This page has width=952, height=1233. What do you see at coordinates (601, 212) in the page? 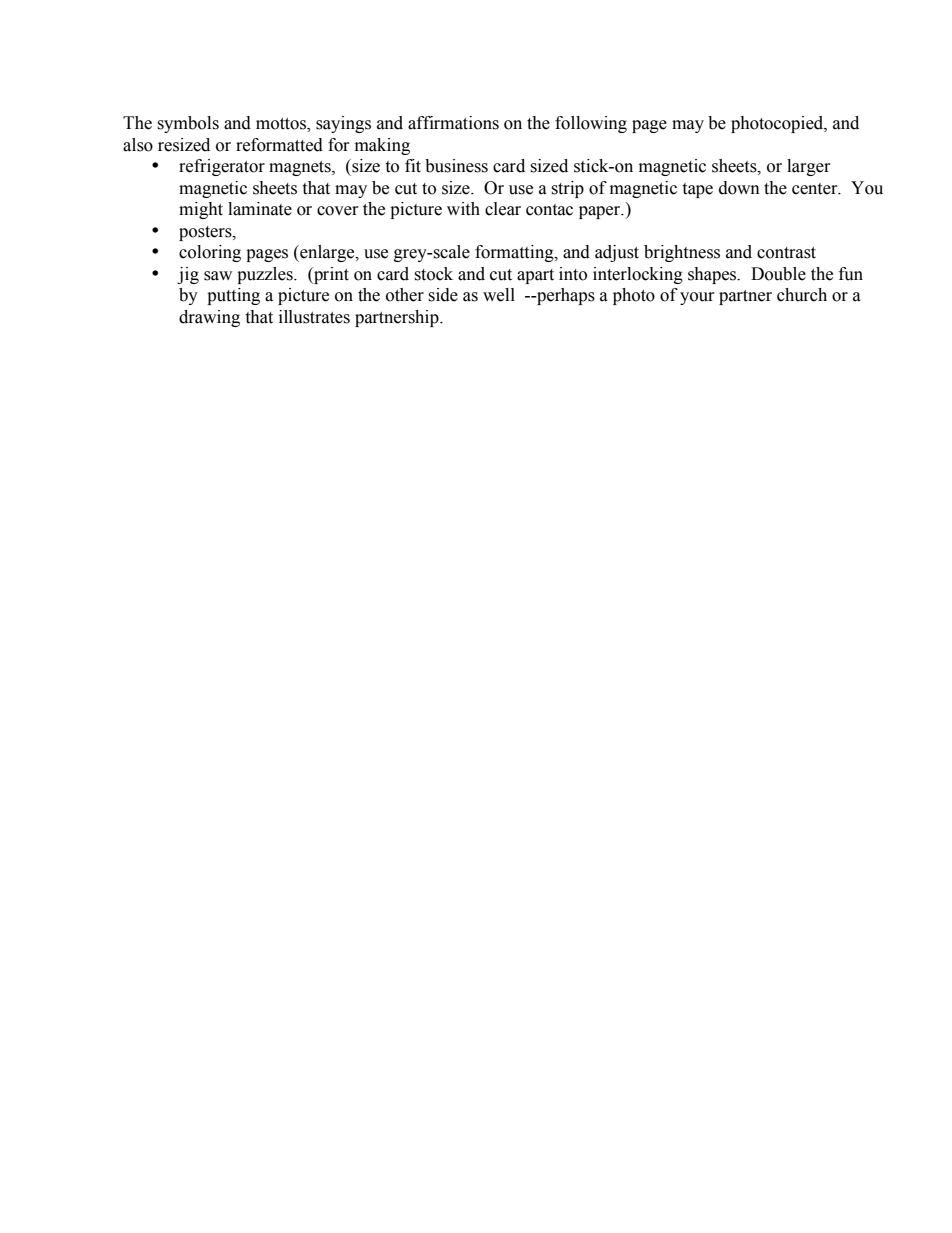
I see `paper` at bounding box center [601, 212].
